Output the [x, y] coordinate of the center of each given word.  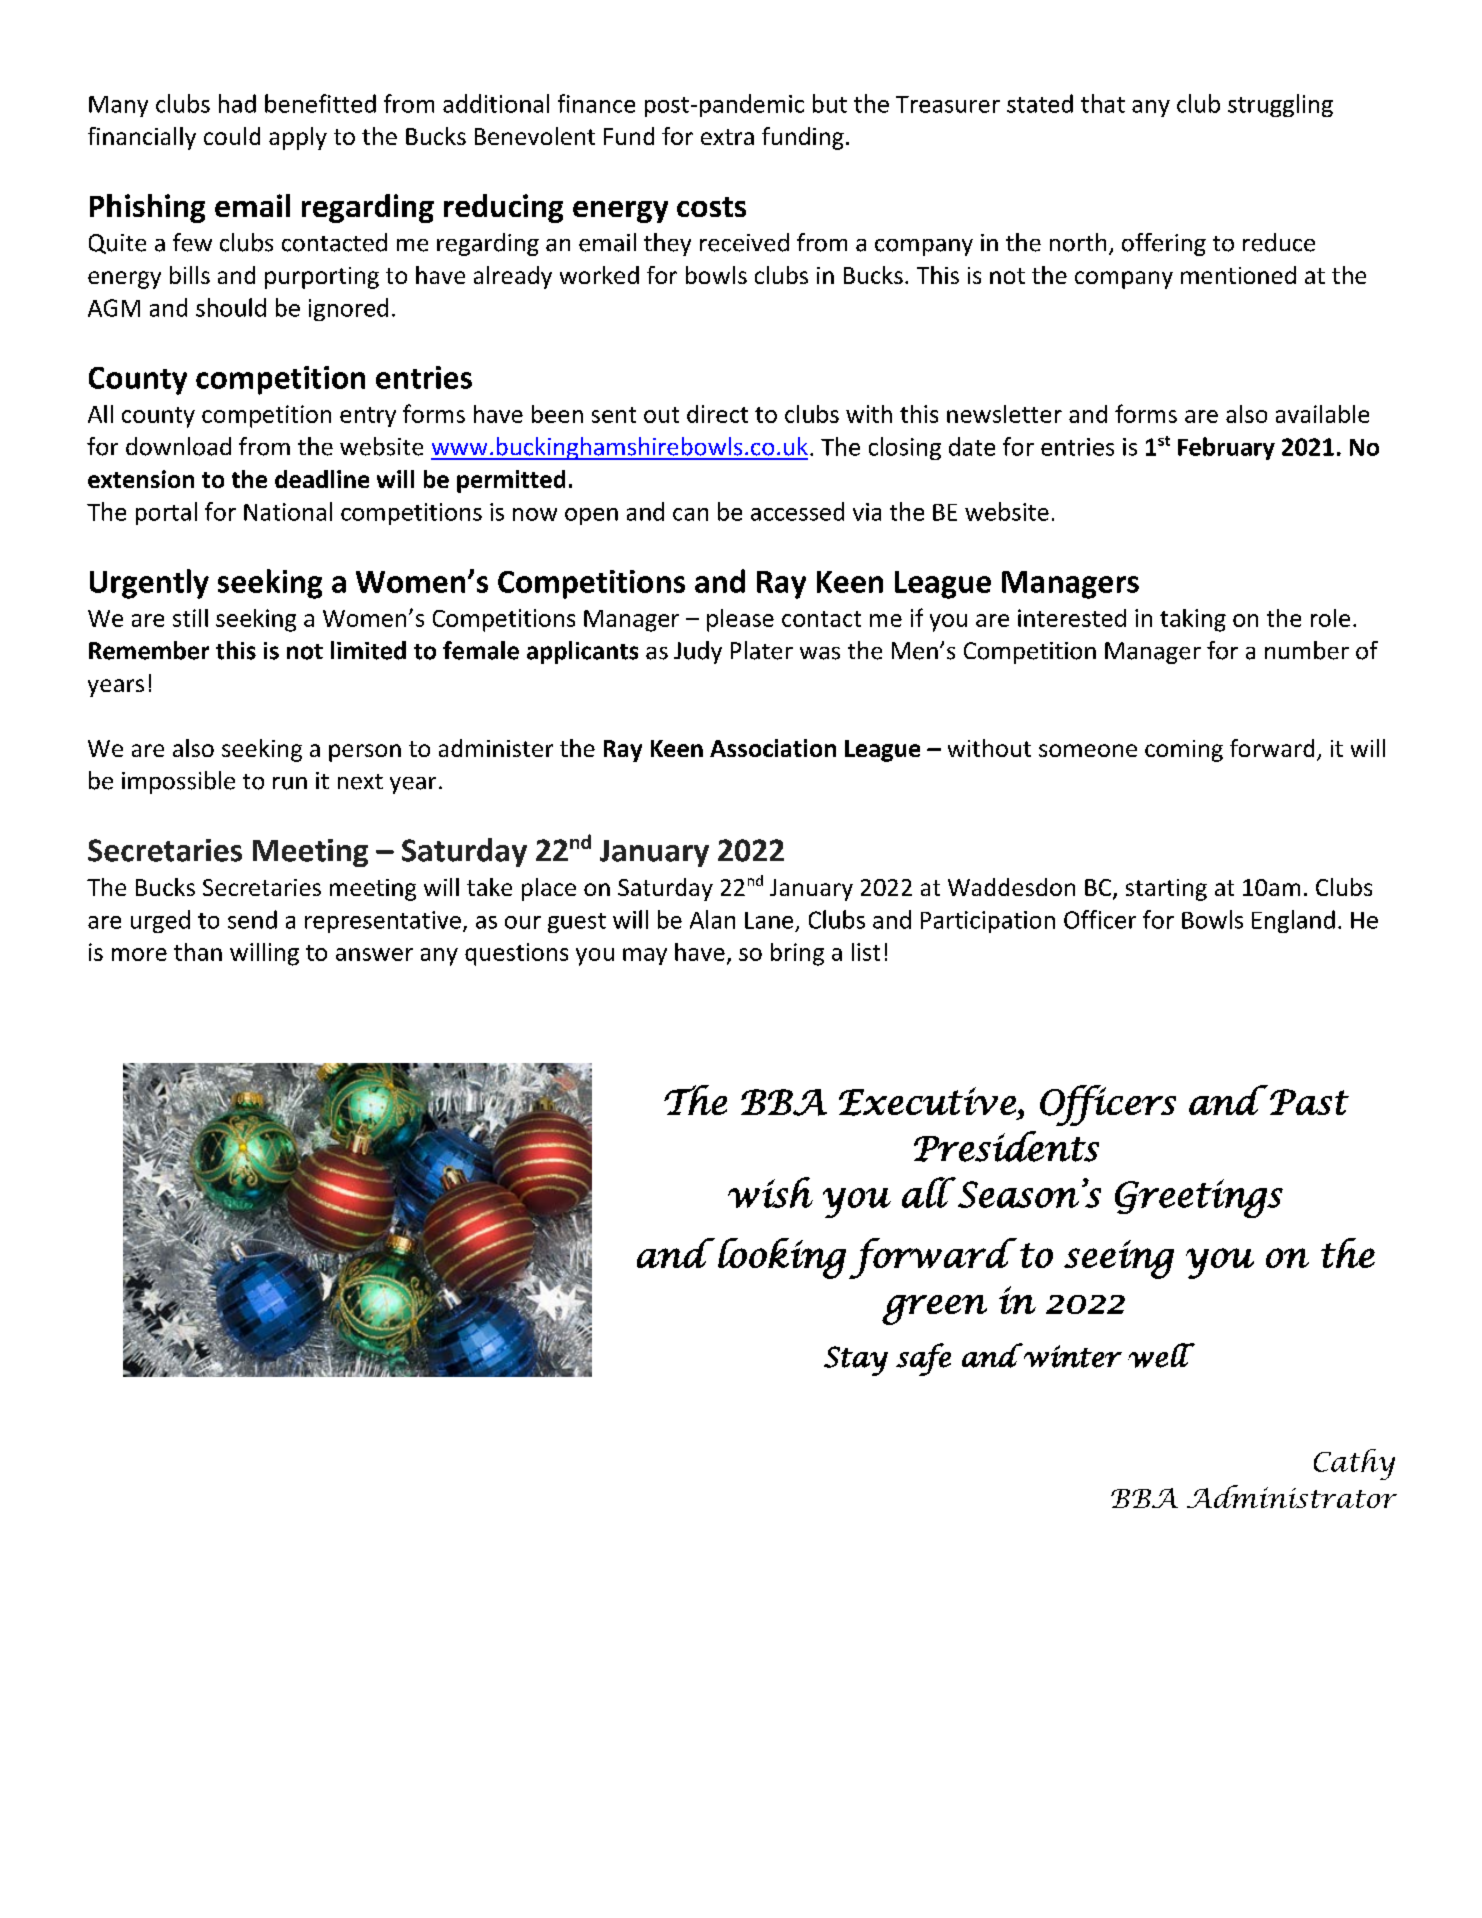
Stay [856, 1361]
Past [1309, 1102]
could [232, 136]
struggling [1280, 105]
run [290, 783]
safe [923, 1359]
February [1226, 448]
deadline [322, 479]
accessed [797, 511]
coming [1184, 751]
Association [773, 748]
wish [770, 1192]
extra [727, 137]
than [198, 952]
